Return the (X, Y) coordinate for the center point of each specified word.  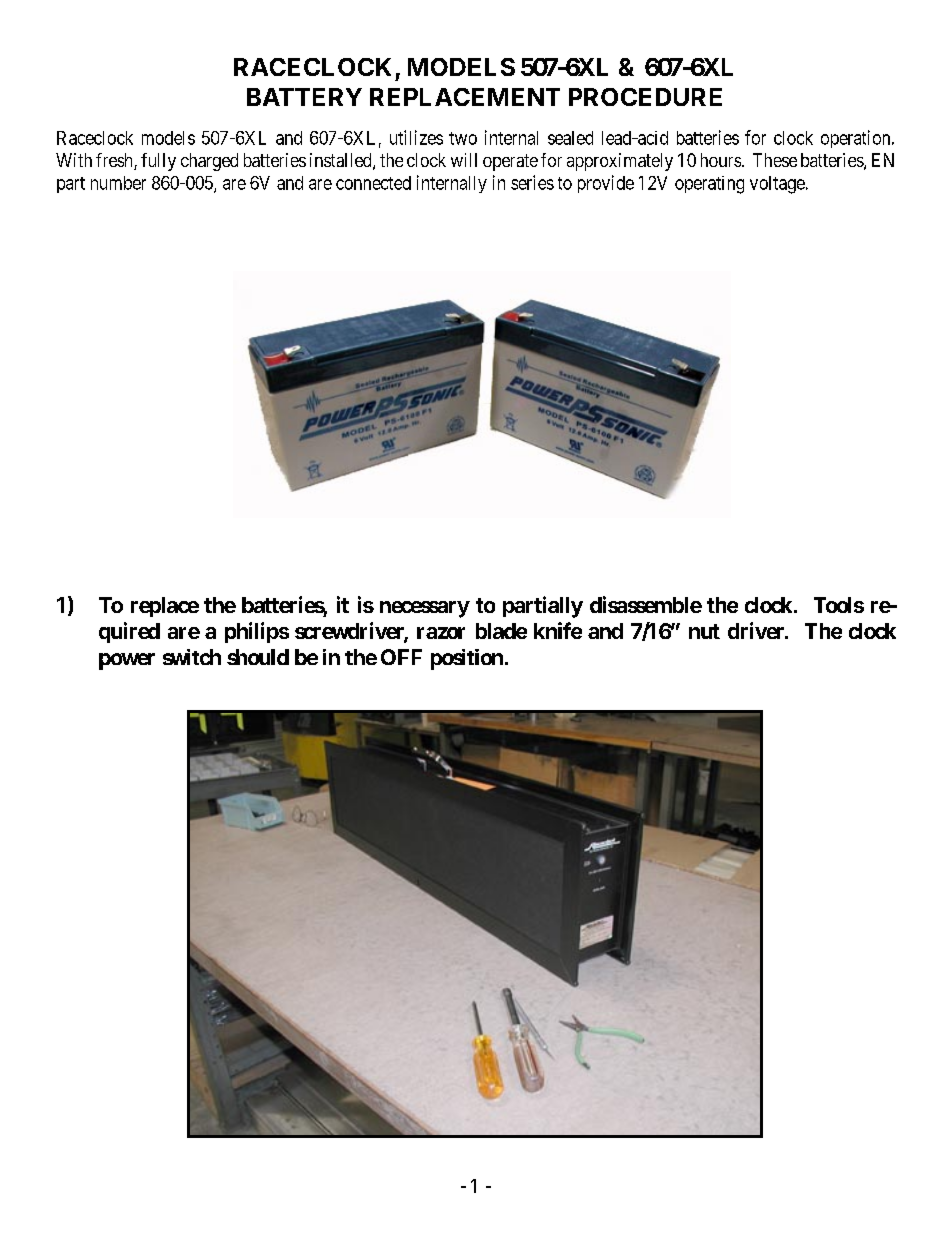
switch (192, 657)
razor (441, 633)
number (118, 183)
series (532, 182)
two (463, 138)
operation (857, 139)
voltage (777, 185)
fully (158, 162)
